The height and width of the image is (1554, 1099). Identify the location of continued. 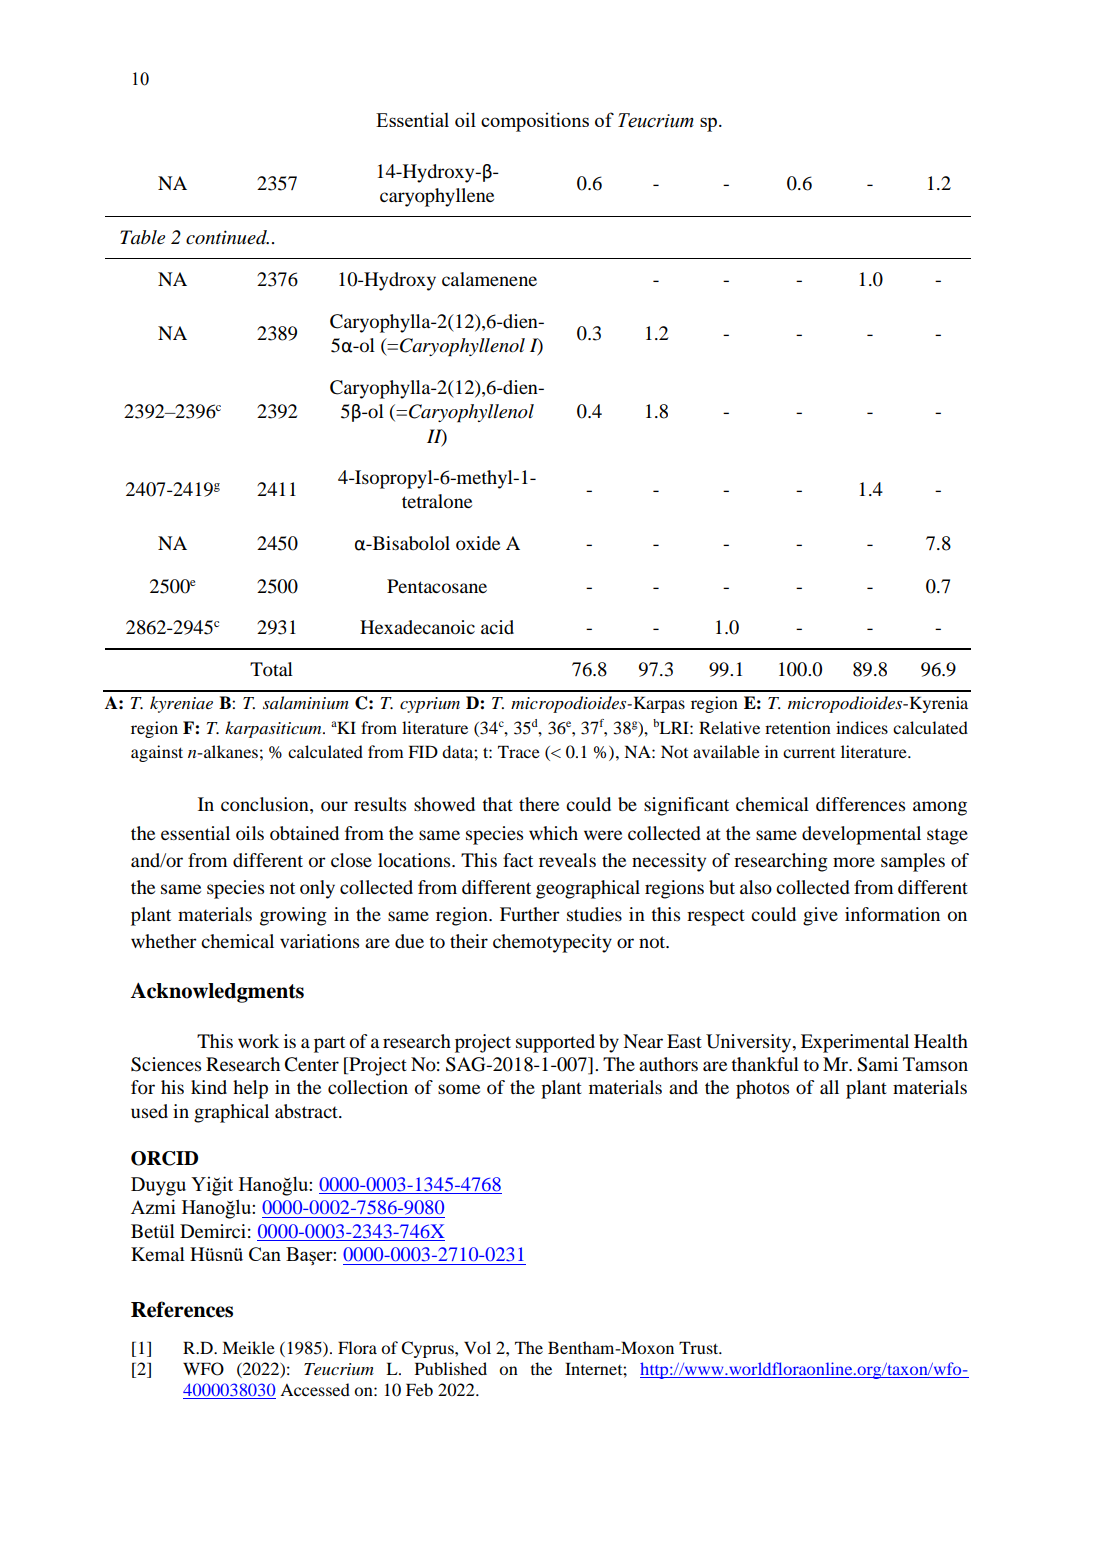
(227, 237).
